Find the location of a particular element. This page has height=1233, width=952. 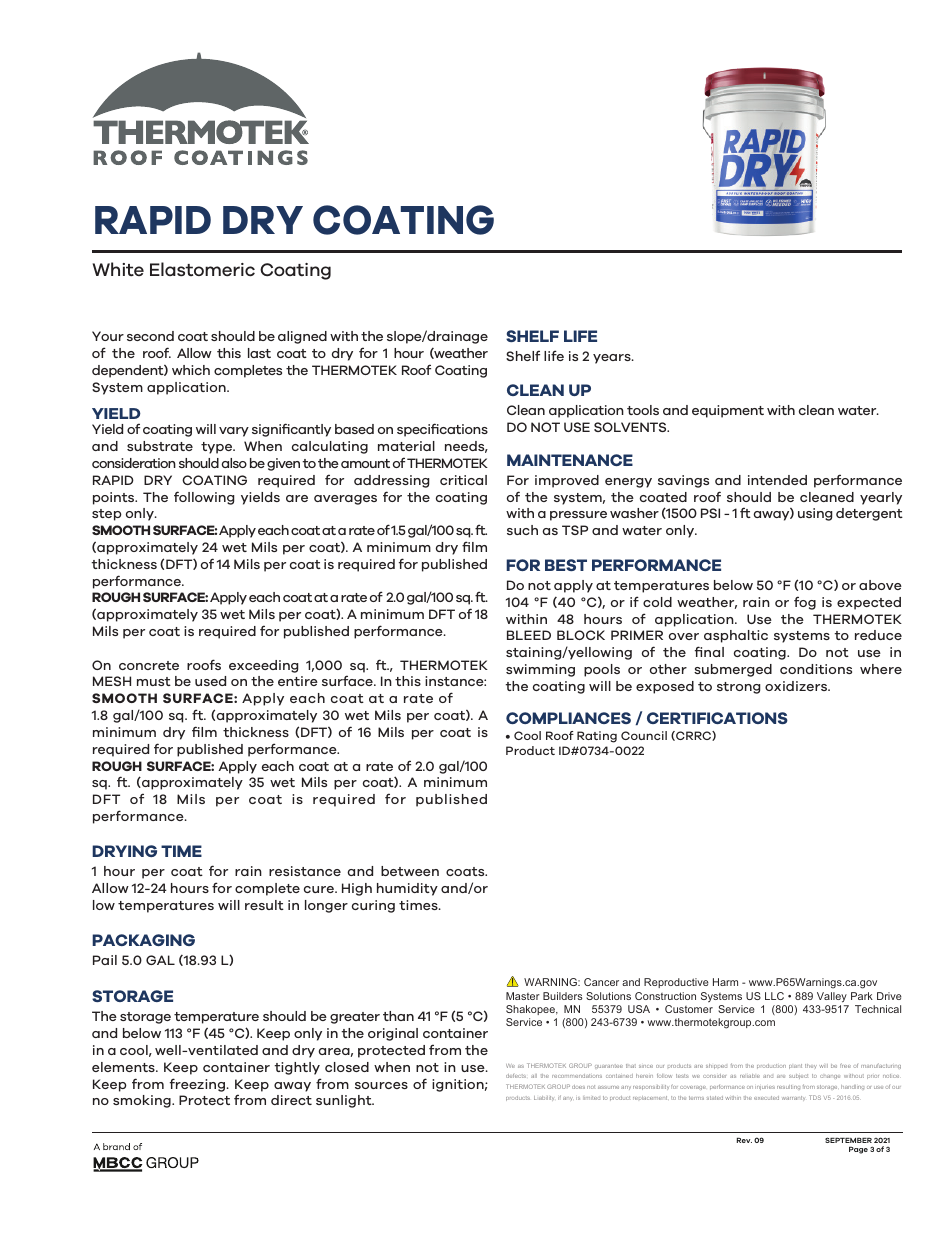

strong is located at coordinates (738, 688).
